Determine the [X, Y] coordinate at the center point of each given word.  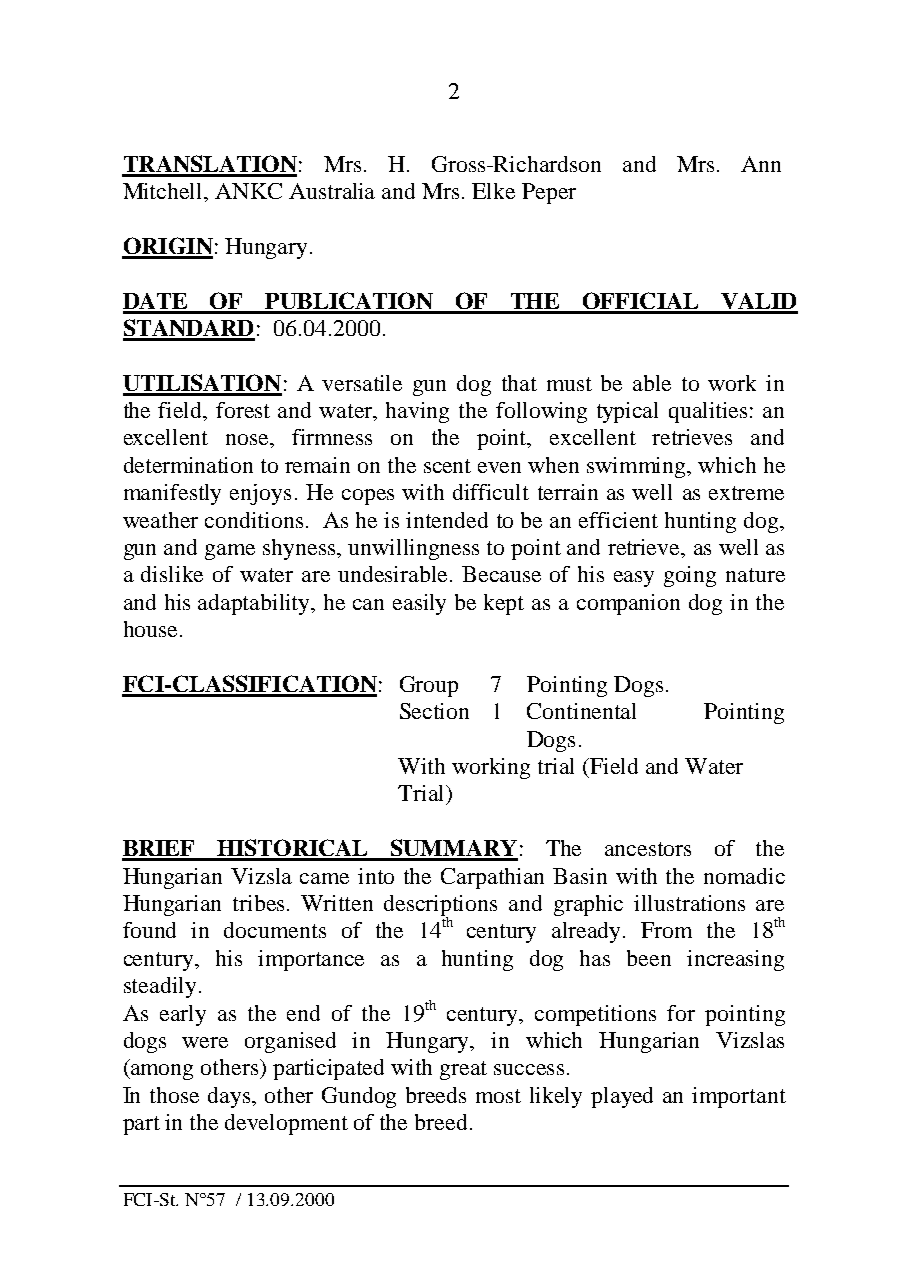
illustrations [689, 903]
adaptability [255, 604]
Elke [493, 191]
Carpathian [492, 878]
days [230, 1097]
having [417, 412]
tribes [258, 903]
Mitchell [164, 191]
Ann [761, 164]
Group [429, 686]
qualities [708, 412]
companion [628, 604]
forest [243, 410]
